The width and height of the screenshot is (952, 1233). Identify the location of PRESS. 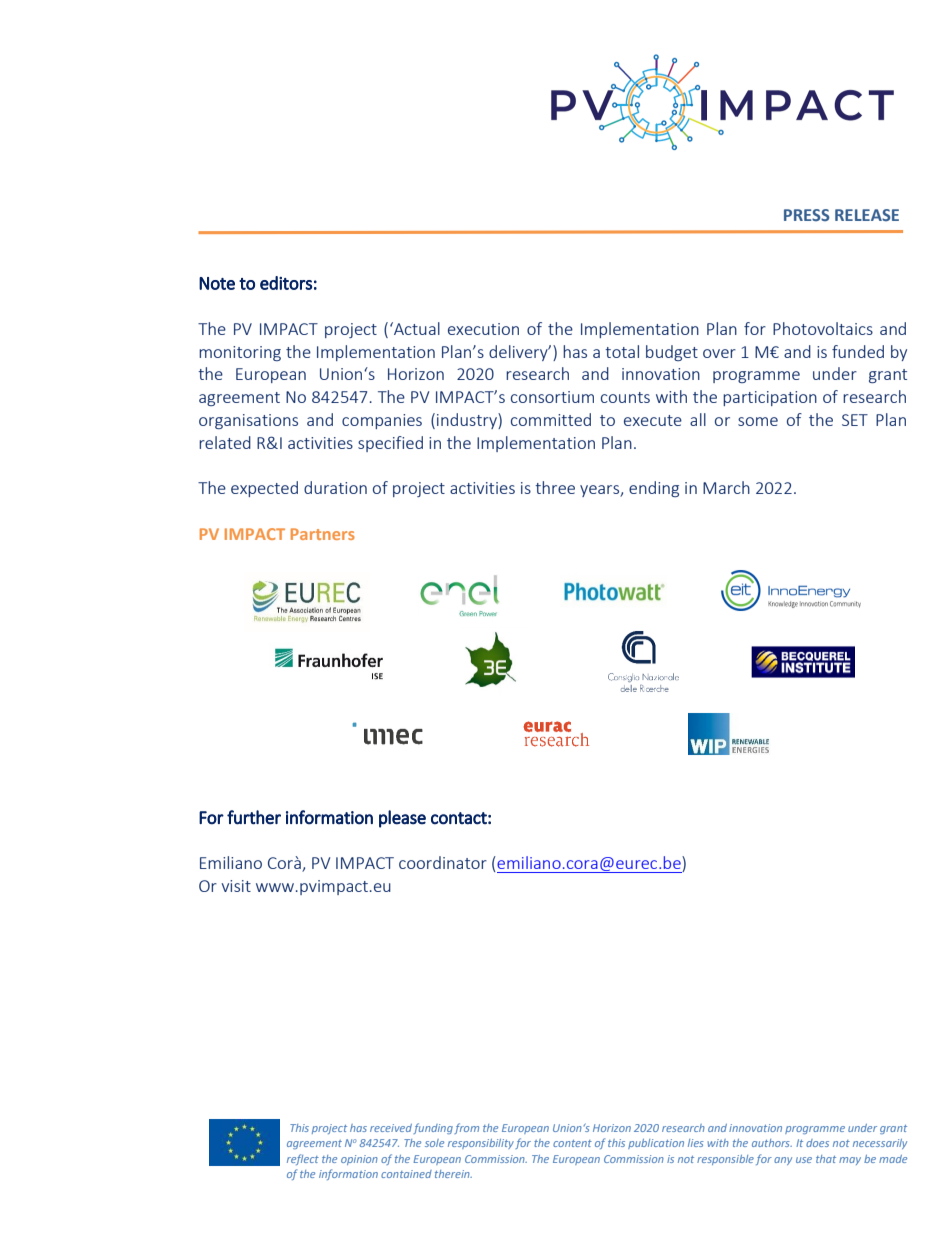
(807, 215).
